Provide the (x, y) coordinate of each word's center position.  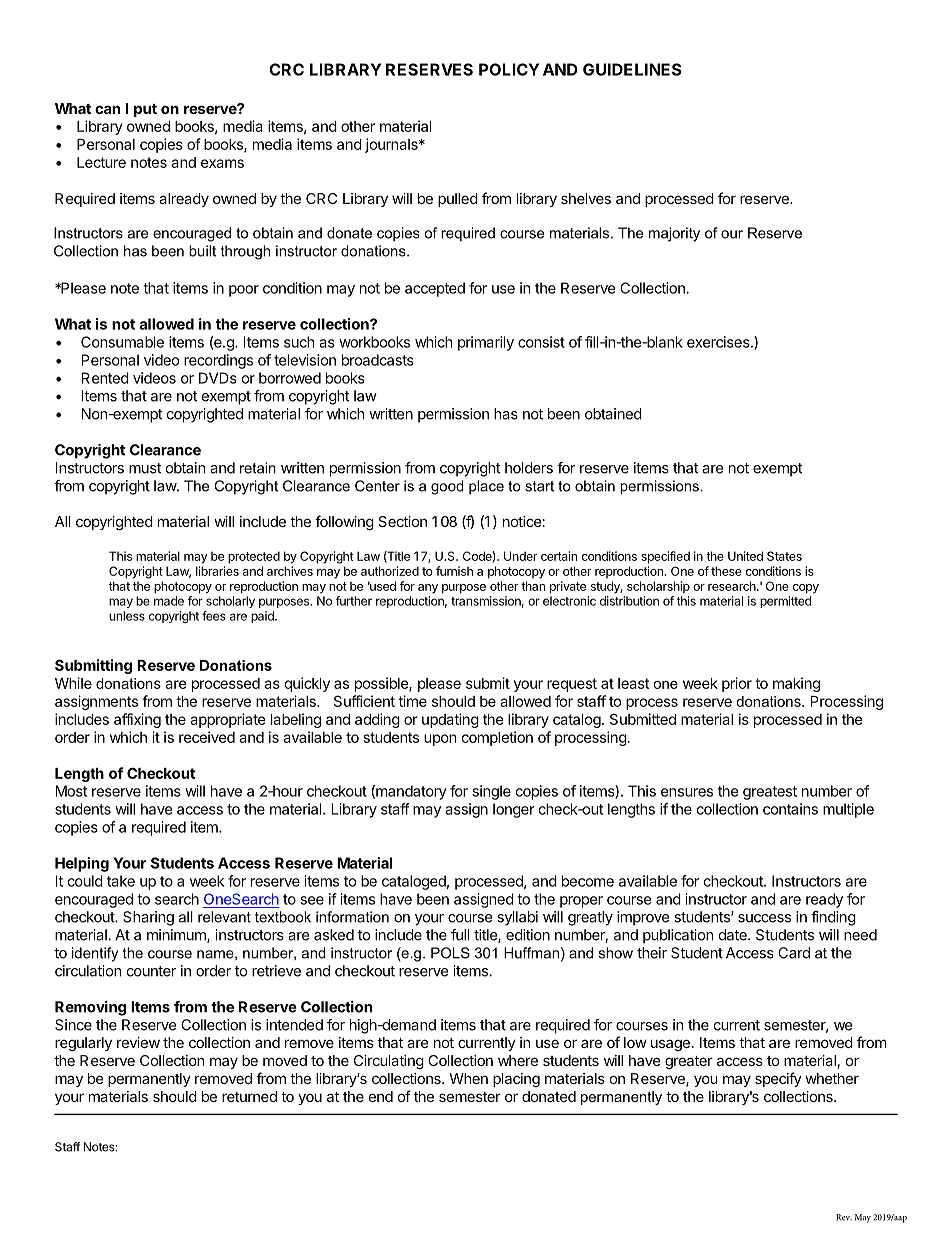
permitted (785, 602)
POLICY (509, 69)
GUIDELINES (632, 69)
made (169, 601)
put (145, 110)
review (138, 1042)
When (468, 1078)
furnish (454, 571)
